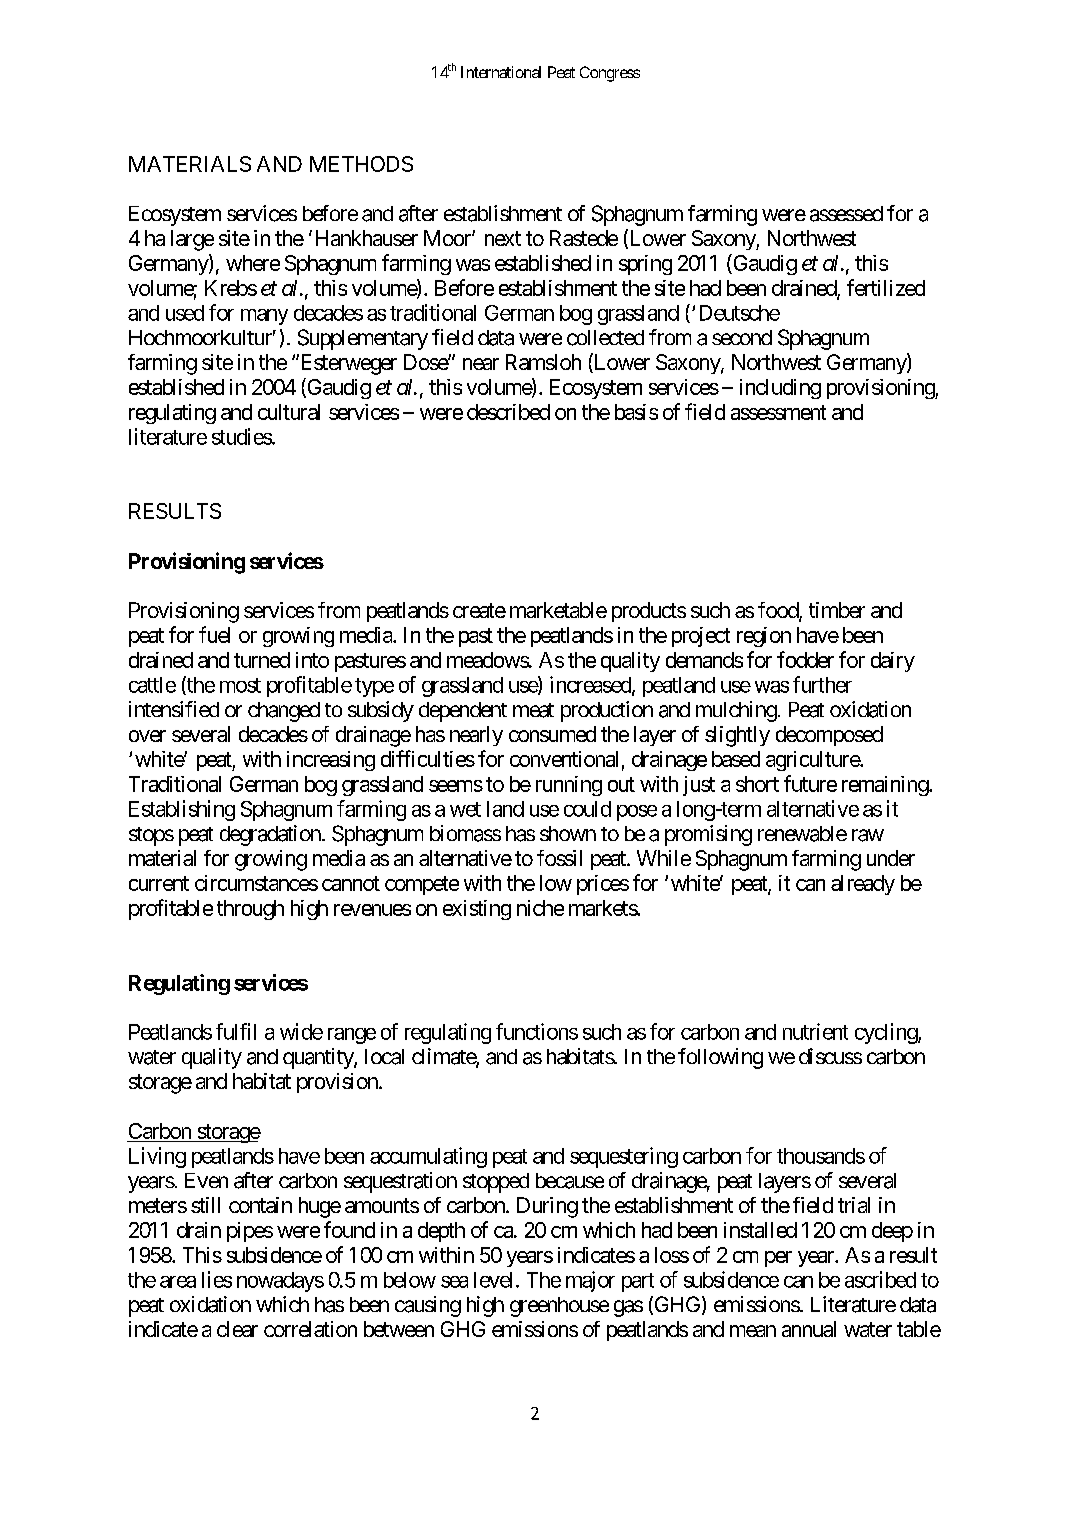 This document has height=1513, width=1070. I want to click on International, so click(501, 72).
